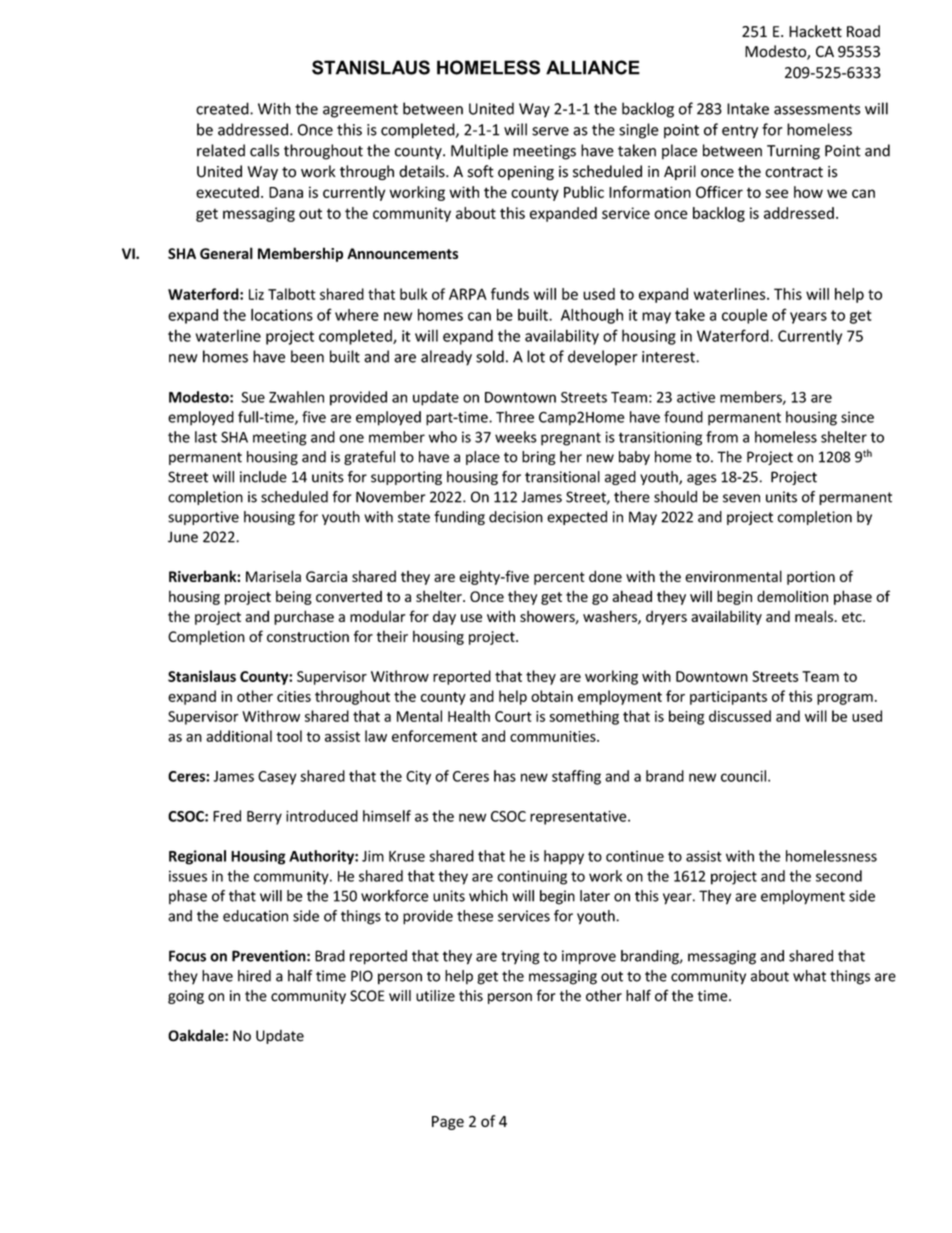  I want to click on from, so click(722, 437).
